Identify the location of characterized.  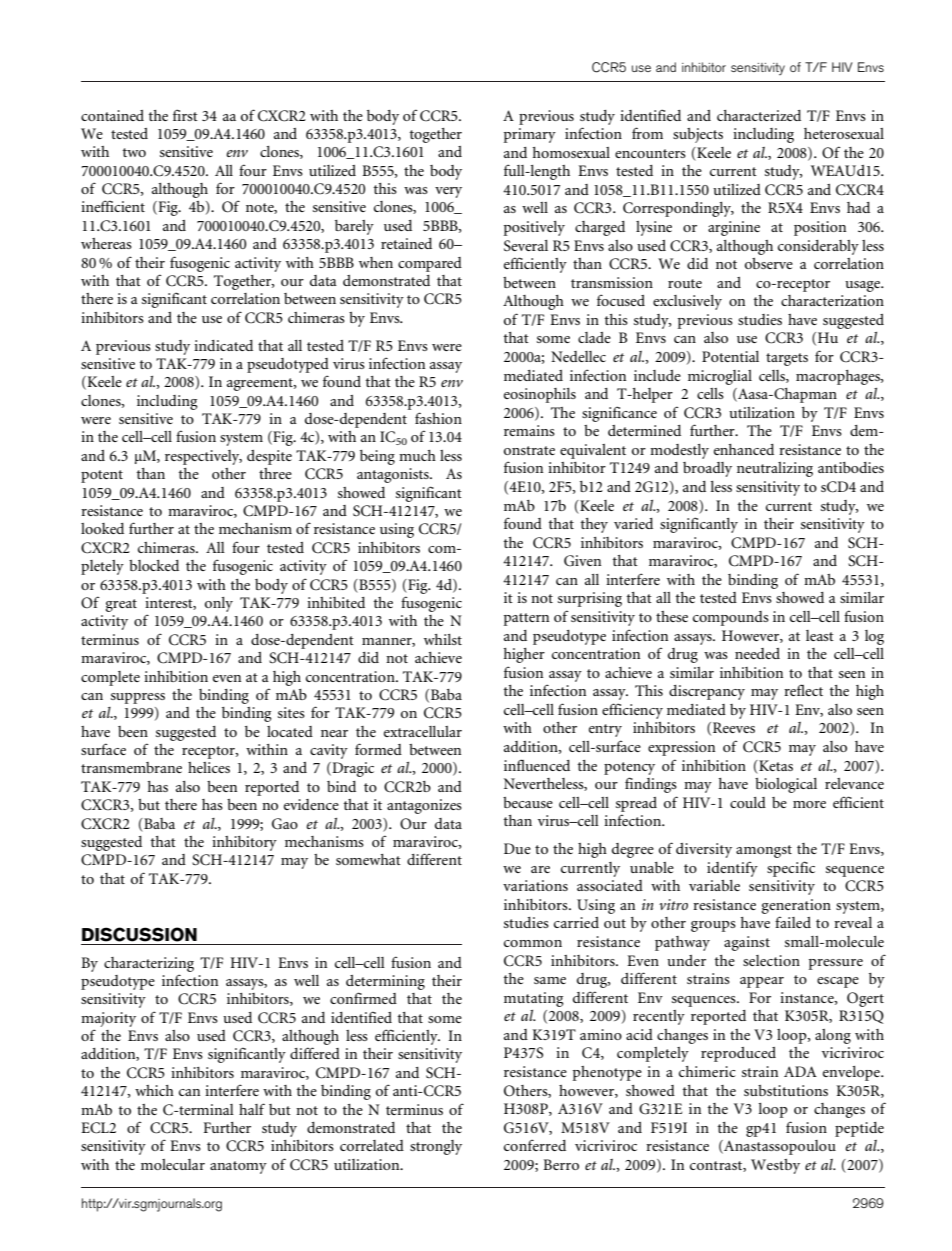
(759, 115).
